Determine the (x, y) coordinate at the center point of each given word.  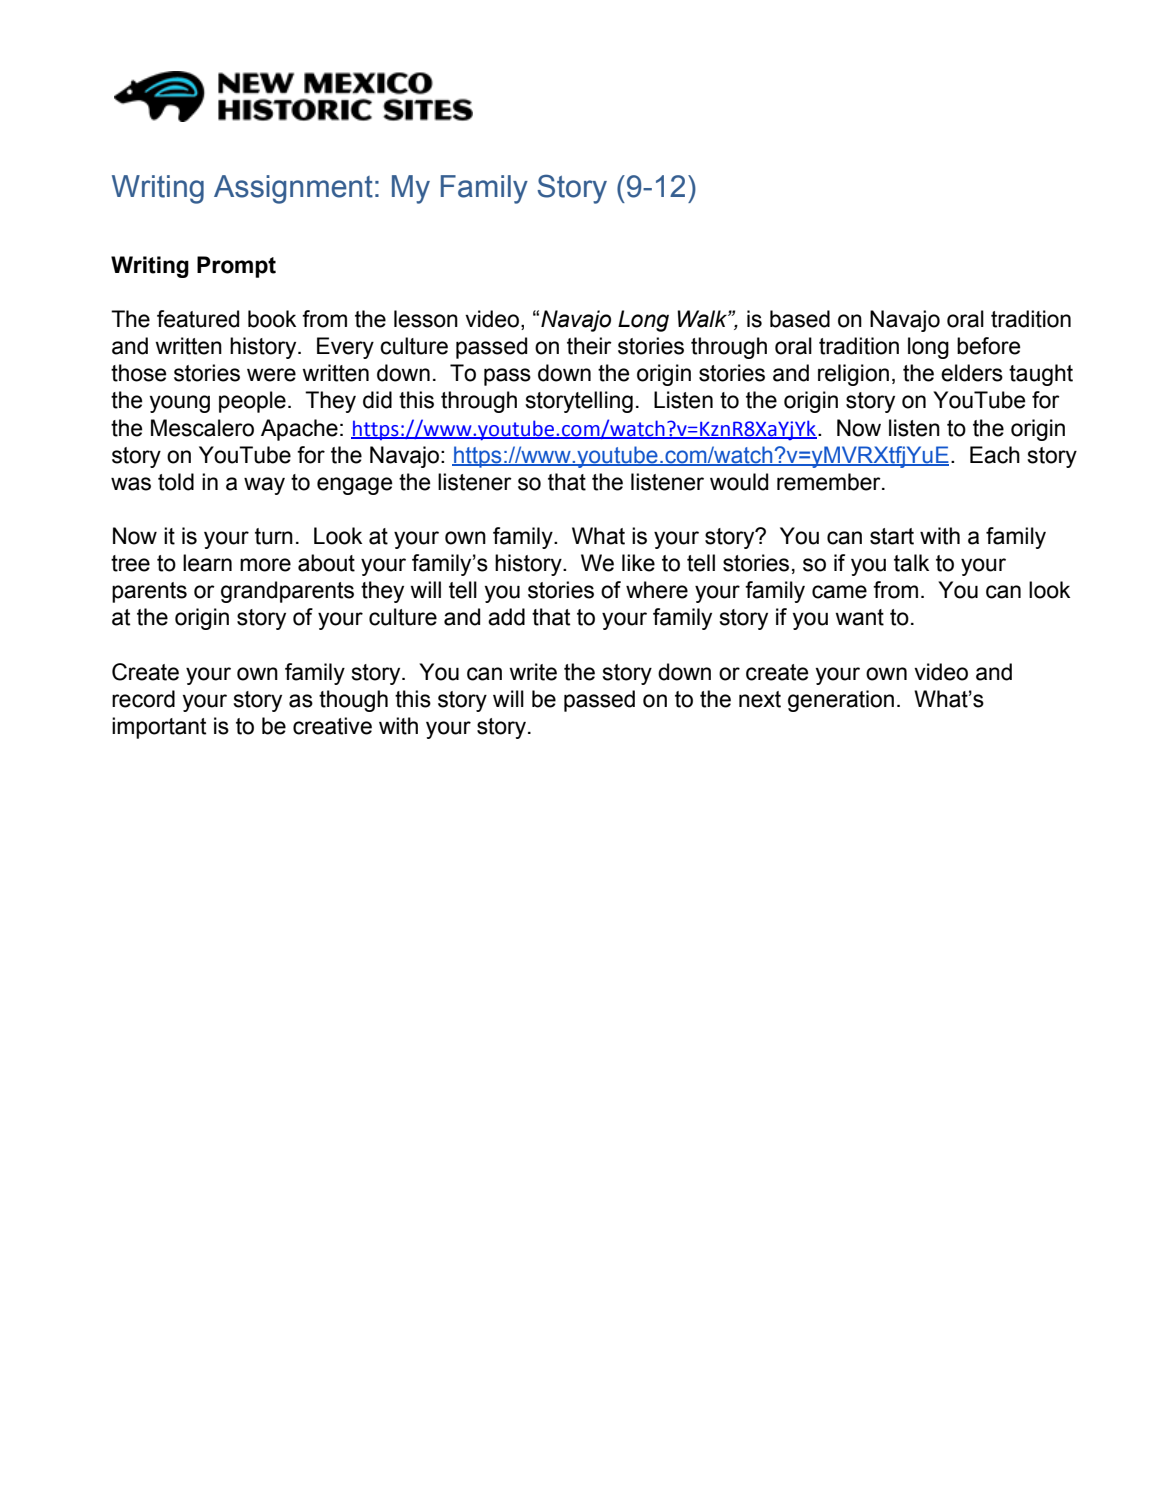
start (892, 536)
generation (841, 701)
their (589, 346)
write (533, 672)
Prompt (236, 267)
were (271, 375)
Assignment (293, 189)
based (800, 319)
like (638, 563)
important (159, 728)
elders (972, 373)
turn (274, 536)
